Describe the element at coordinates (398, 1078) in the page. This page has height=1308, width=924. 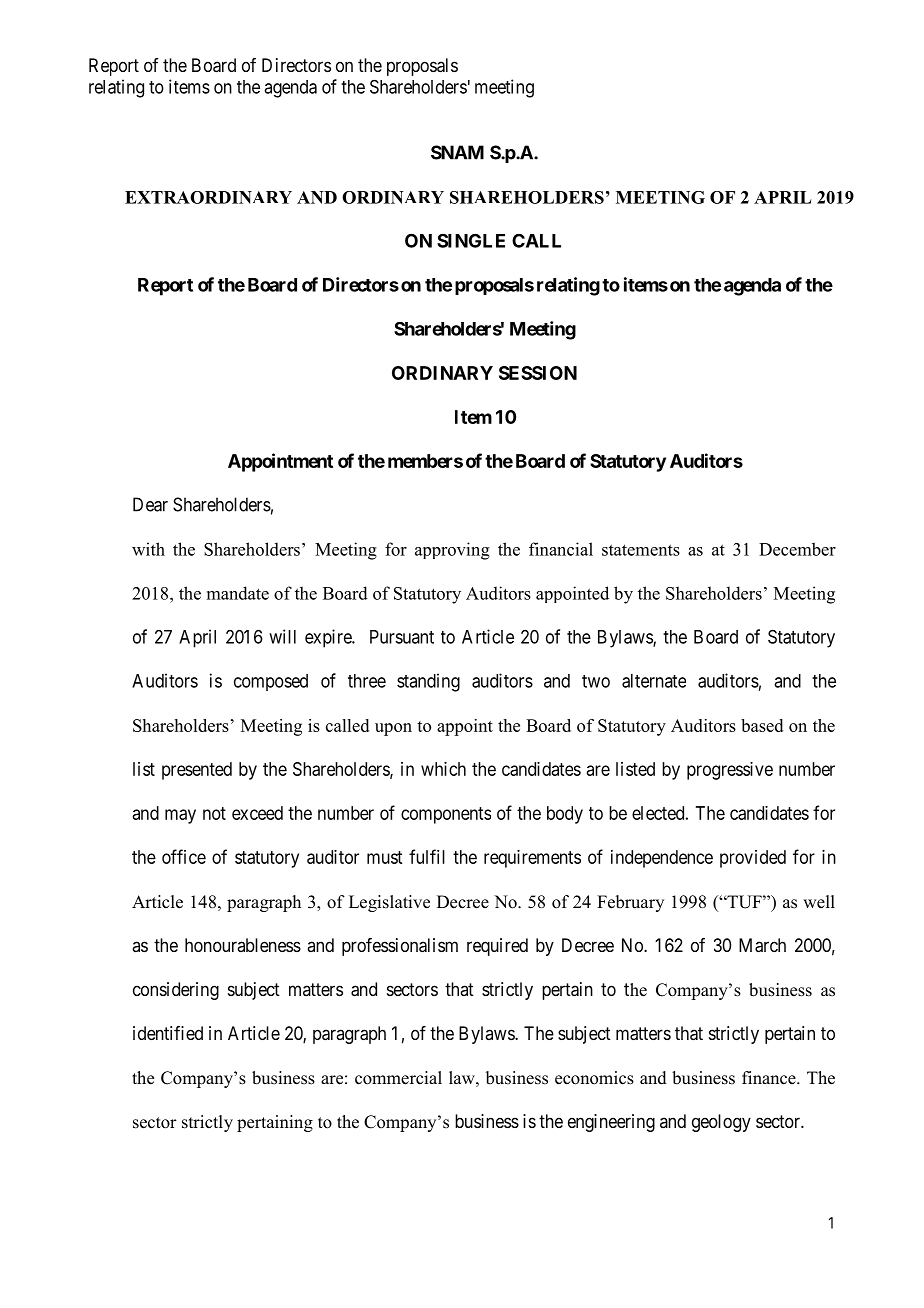
I see `commercial` at that location.
